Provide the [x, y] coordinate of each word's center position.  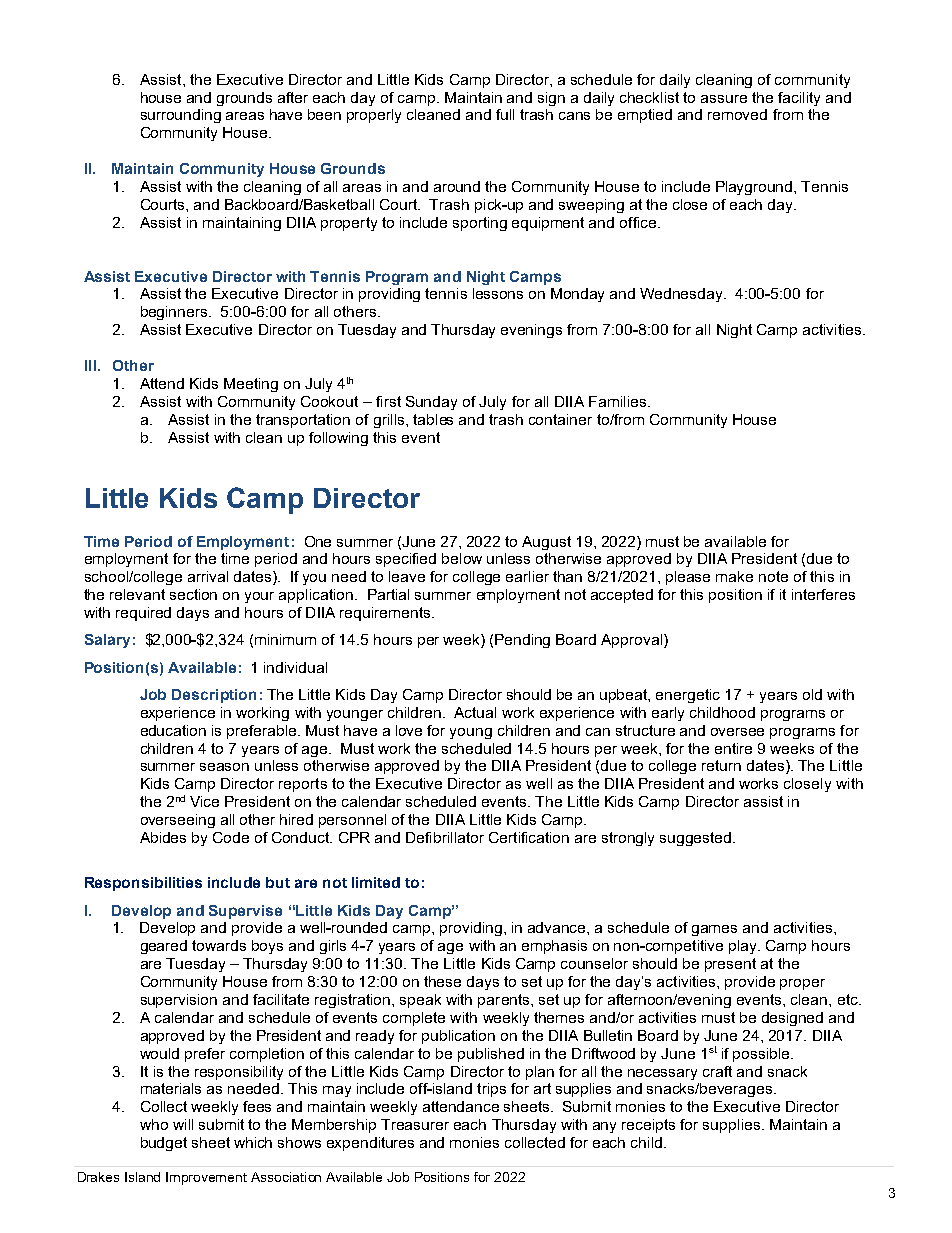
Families [617, 401]
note [773, 576]
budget [164, 1144]
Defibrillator [445, 837]
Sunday [431, 403]
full [505, 114]
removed [737, 114]
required [143, 614]
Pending [522, 641]
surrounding [181, 116]
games [714, 930]
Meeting [251, 385]
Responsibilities [143, 884]
